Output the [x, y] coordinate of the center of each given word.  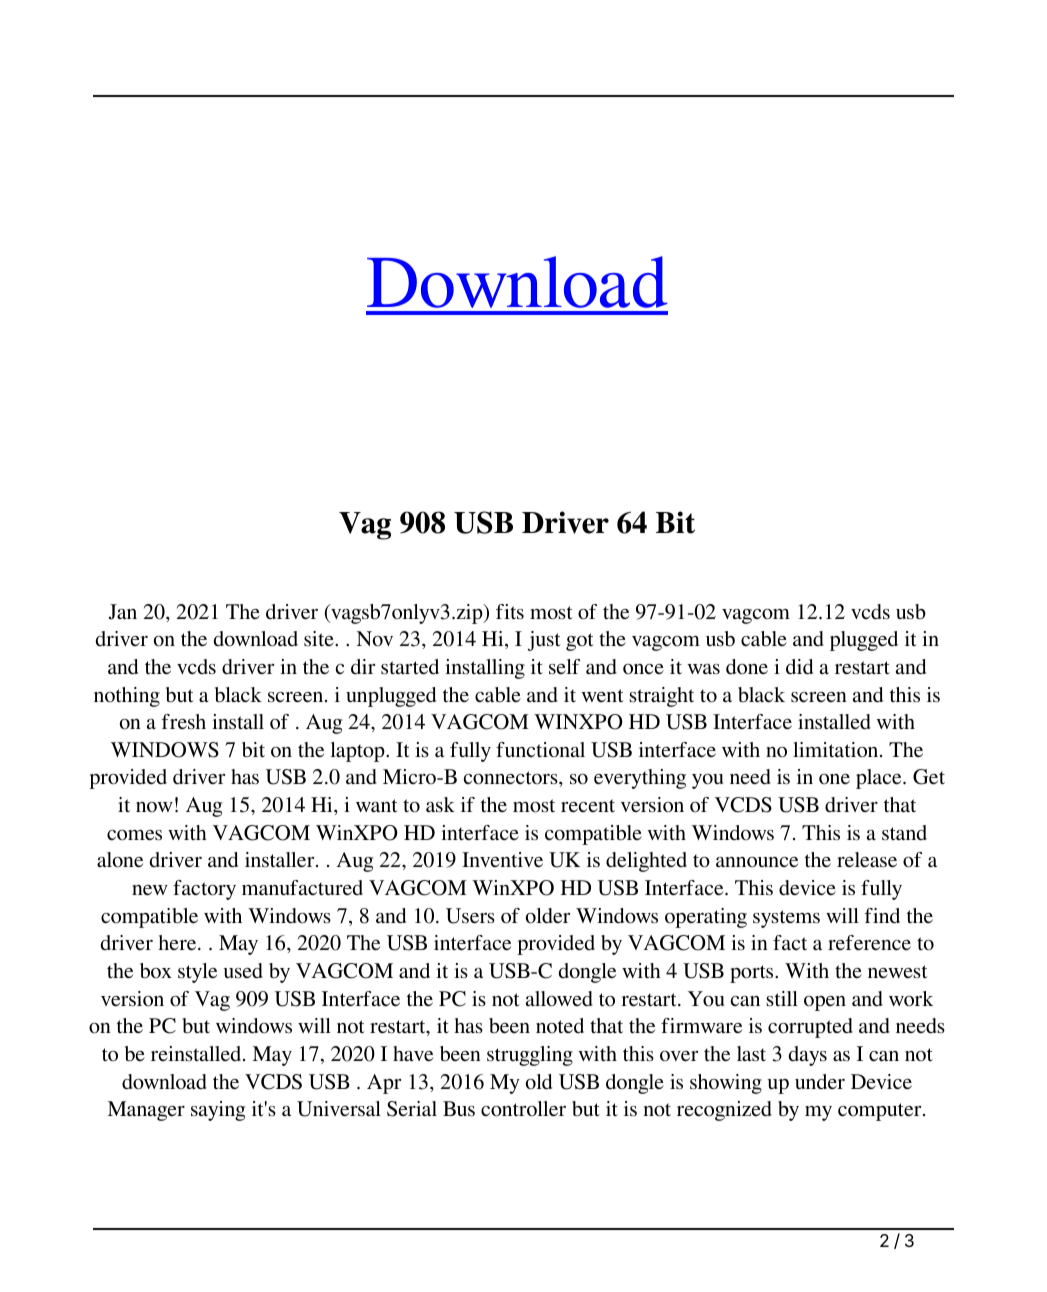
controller [523, 1109]
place [880, 779]
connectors [512, 778]
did [799, 667]
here [178, 942]
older [548, 916]
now [154, 807]
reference [869, 943]
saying [218, 1111]
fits [510, 611]
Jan [122, 612]
